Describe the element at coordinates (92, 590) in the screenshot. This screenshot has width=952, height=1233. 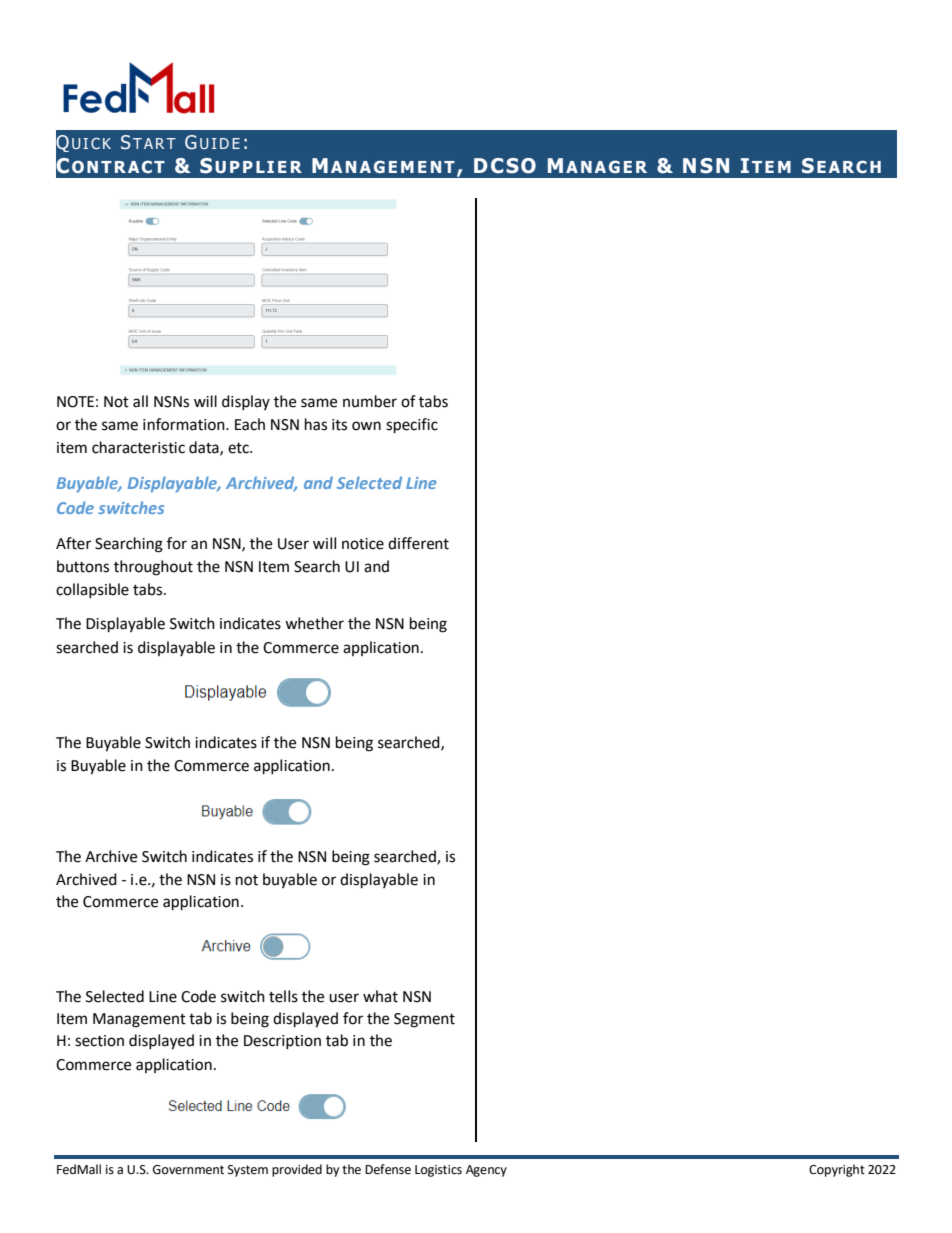
I see `collapsible` at that location.
